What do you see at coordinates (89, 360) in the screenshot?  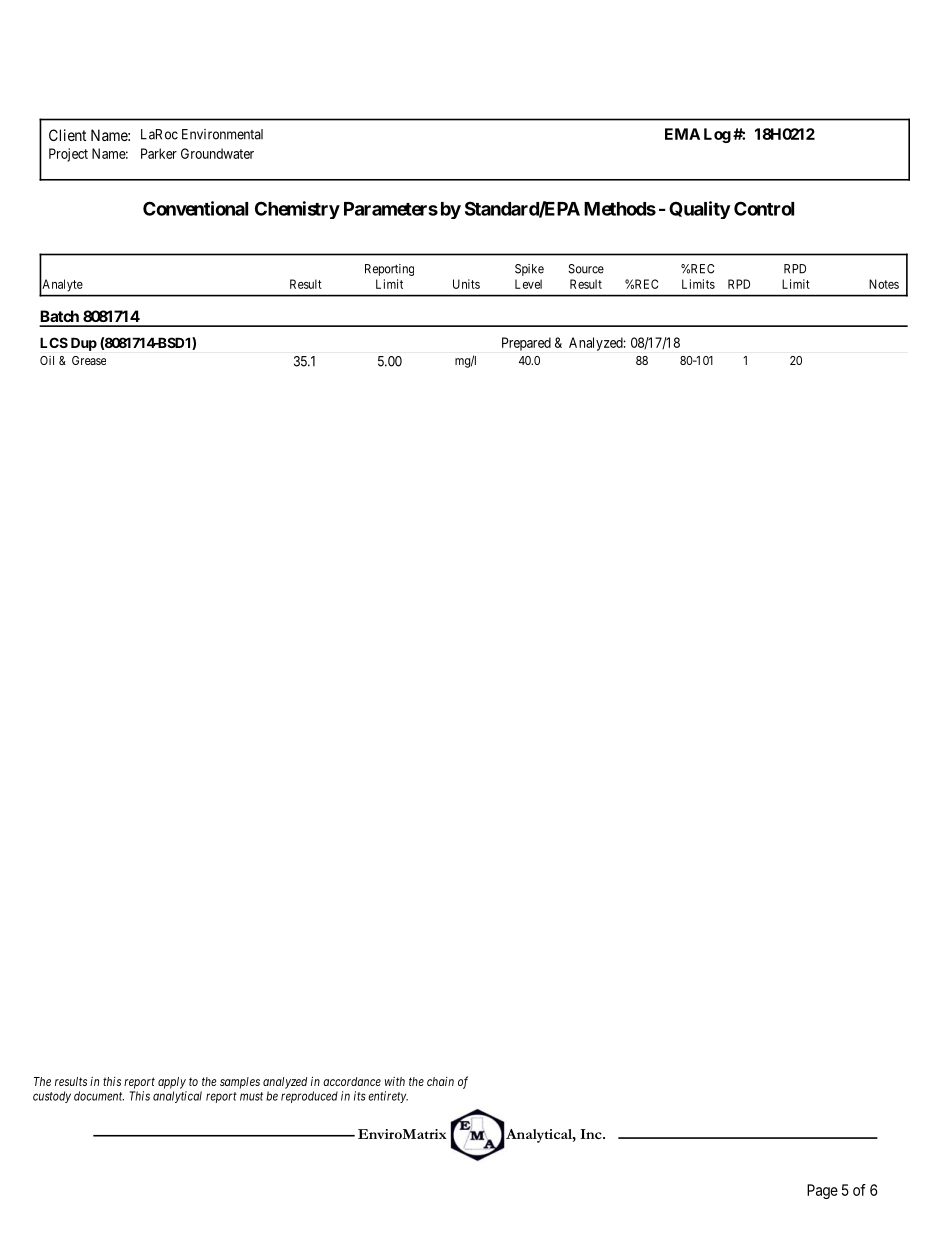 I see `Grease` at bounding box center [89, 360].
